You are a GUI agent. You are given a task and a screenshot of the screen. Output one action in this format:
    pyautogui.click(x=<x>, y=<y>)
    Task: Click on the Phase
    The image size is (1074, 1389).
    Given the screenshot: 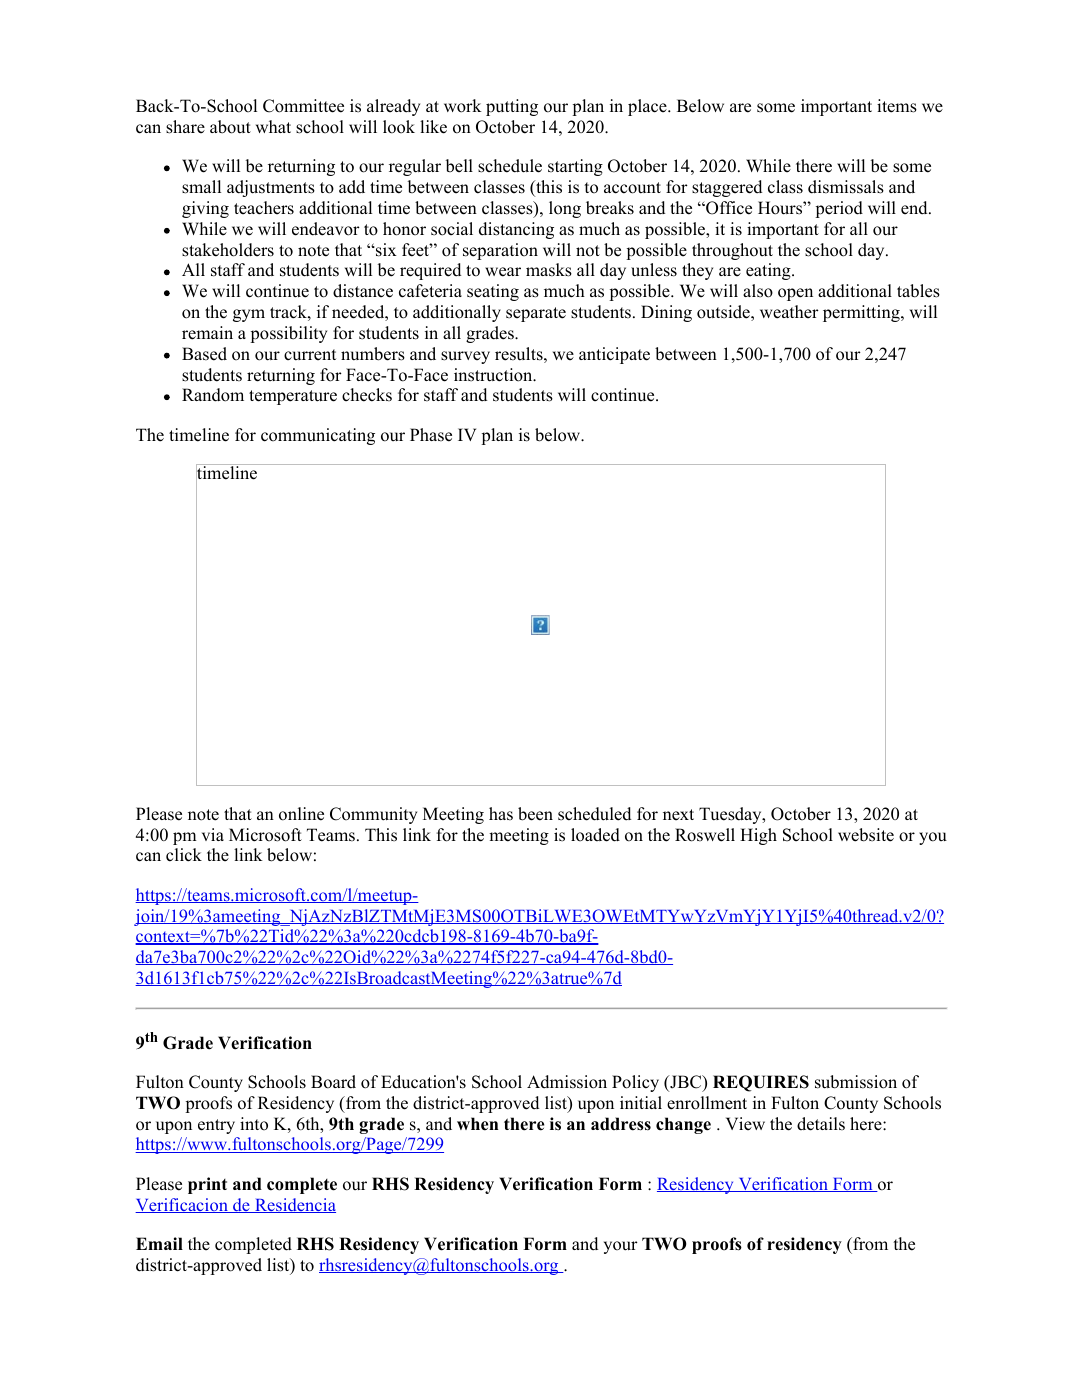 What is the action you would take?
    pyautogui.click(x=431, y=435)
